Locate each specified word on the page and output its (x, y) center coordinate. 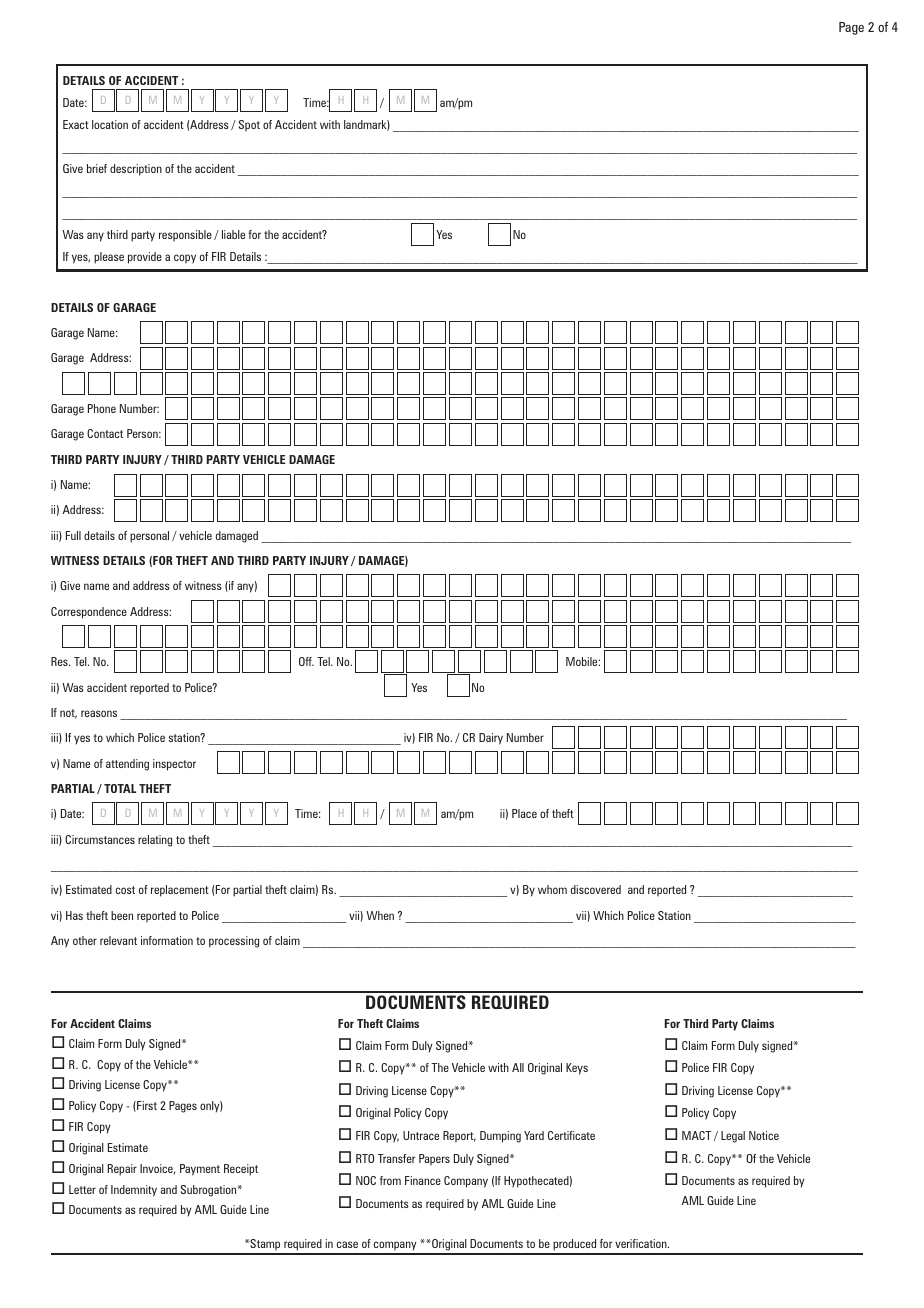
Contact (105, 433)
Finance (423, 1180)
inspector (174, 765)
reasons (99, 713)
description (136, 170)
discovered (596, 889)
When (380, 915)
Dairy (491, 739)
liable (233, 234)
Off (306, 661)
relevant (118, 940)
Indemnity (134, 1191)
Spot (249, 125)
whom (552, 889)
